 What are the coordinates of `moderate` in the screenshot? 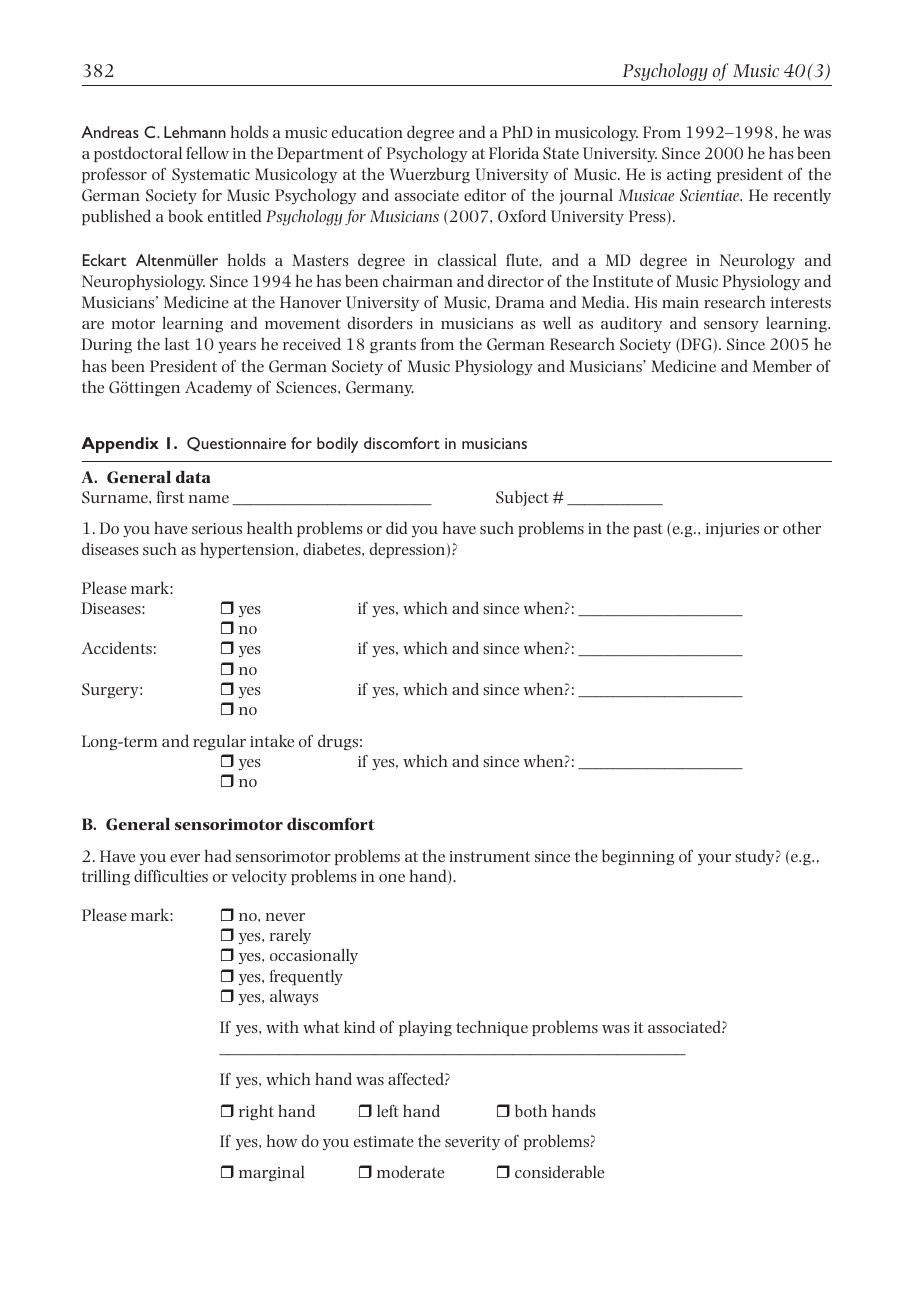 It's located at (410, 1172).
